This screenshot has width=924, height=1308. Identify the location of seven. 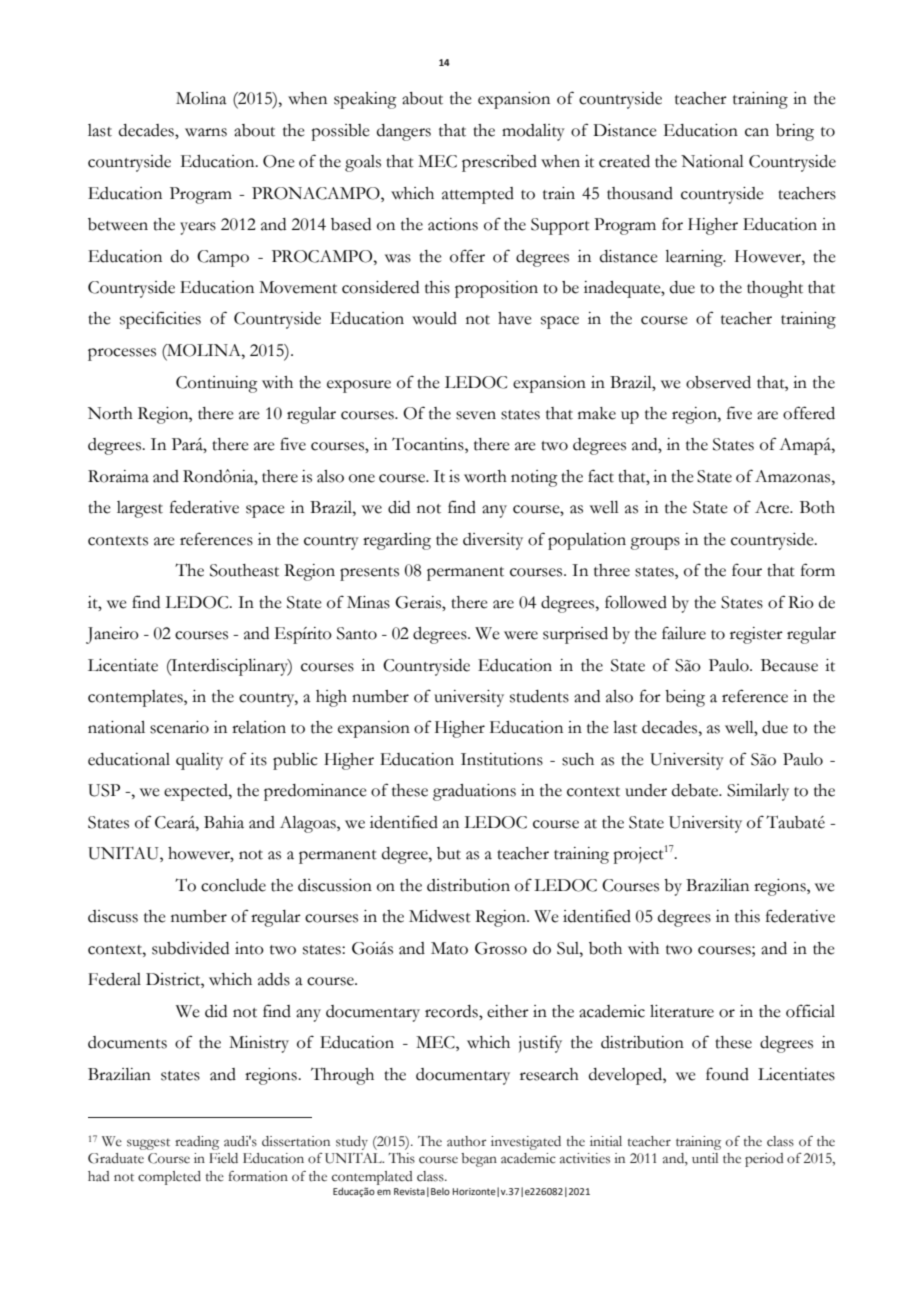
(476, 415).
